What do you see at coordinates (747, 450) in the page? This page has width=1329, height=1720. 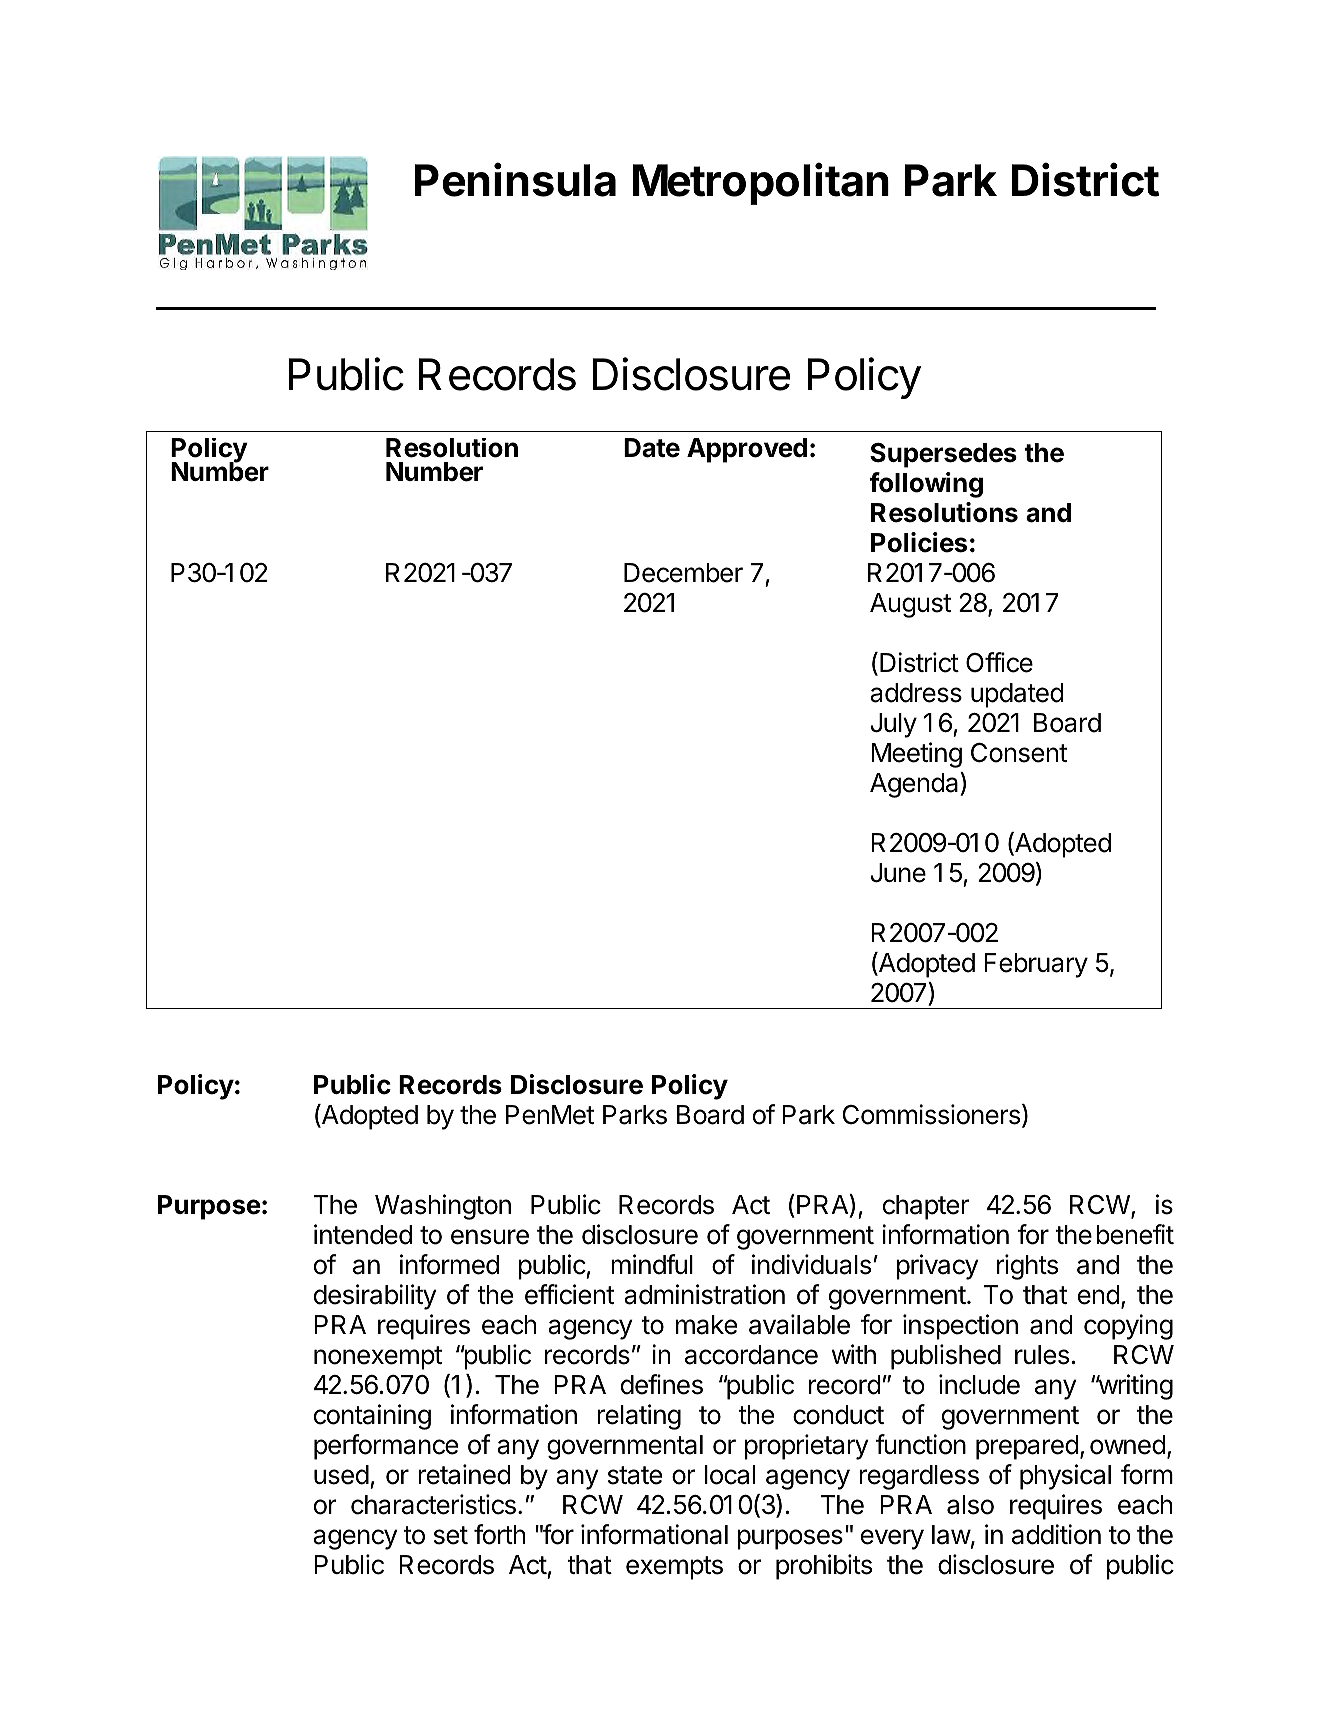 I see `Approved` at bounding box center [747, 450].
